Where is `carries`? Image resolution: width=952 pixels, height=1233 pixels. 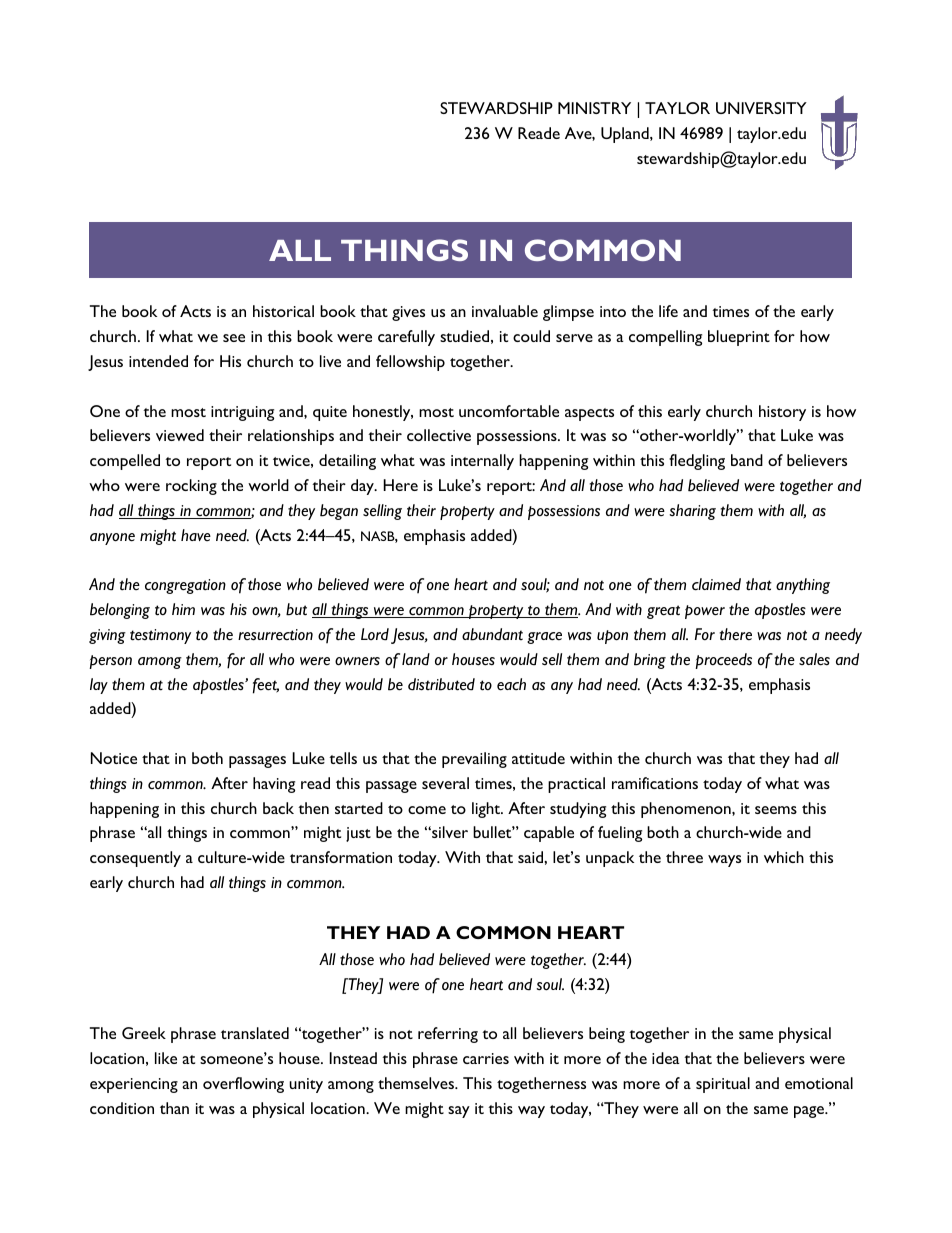
carries is located at coordinates (486, 1058).
